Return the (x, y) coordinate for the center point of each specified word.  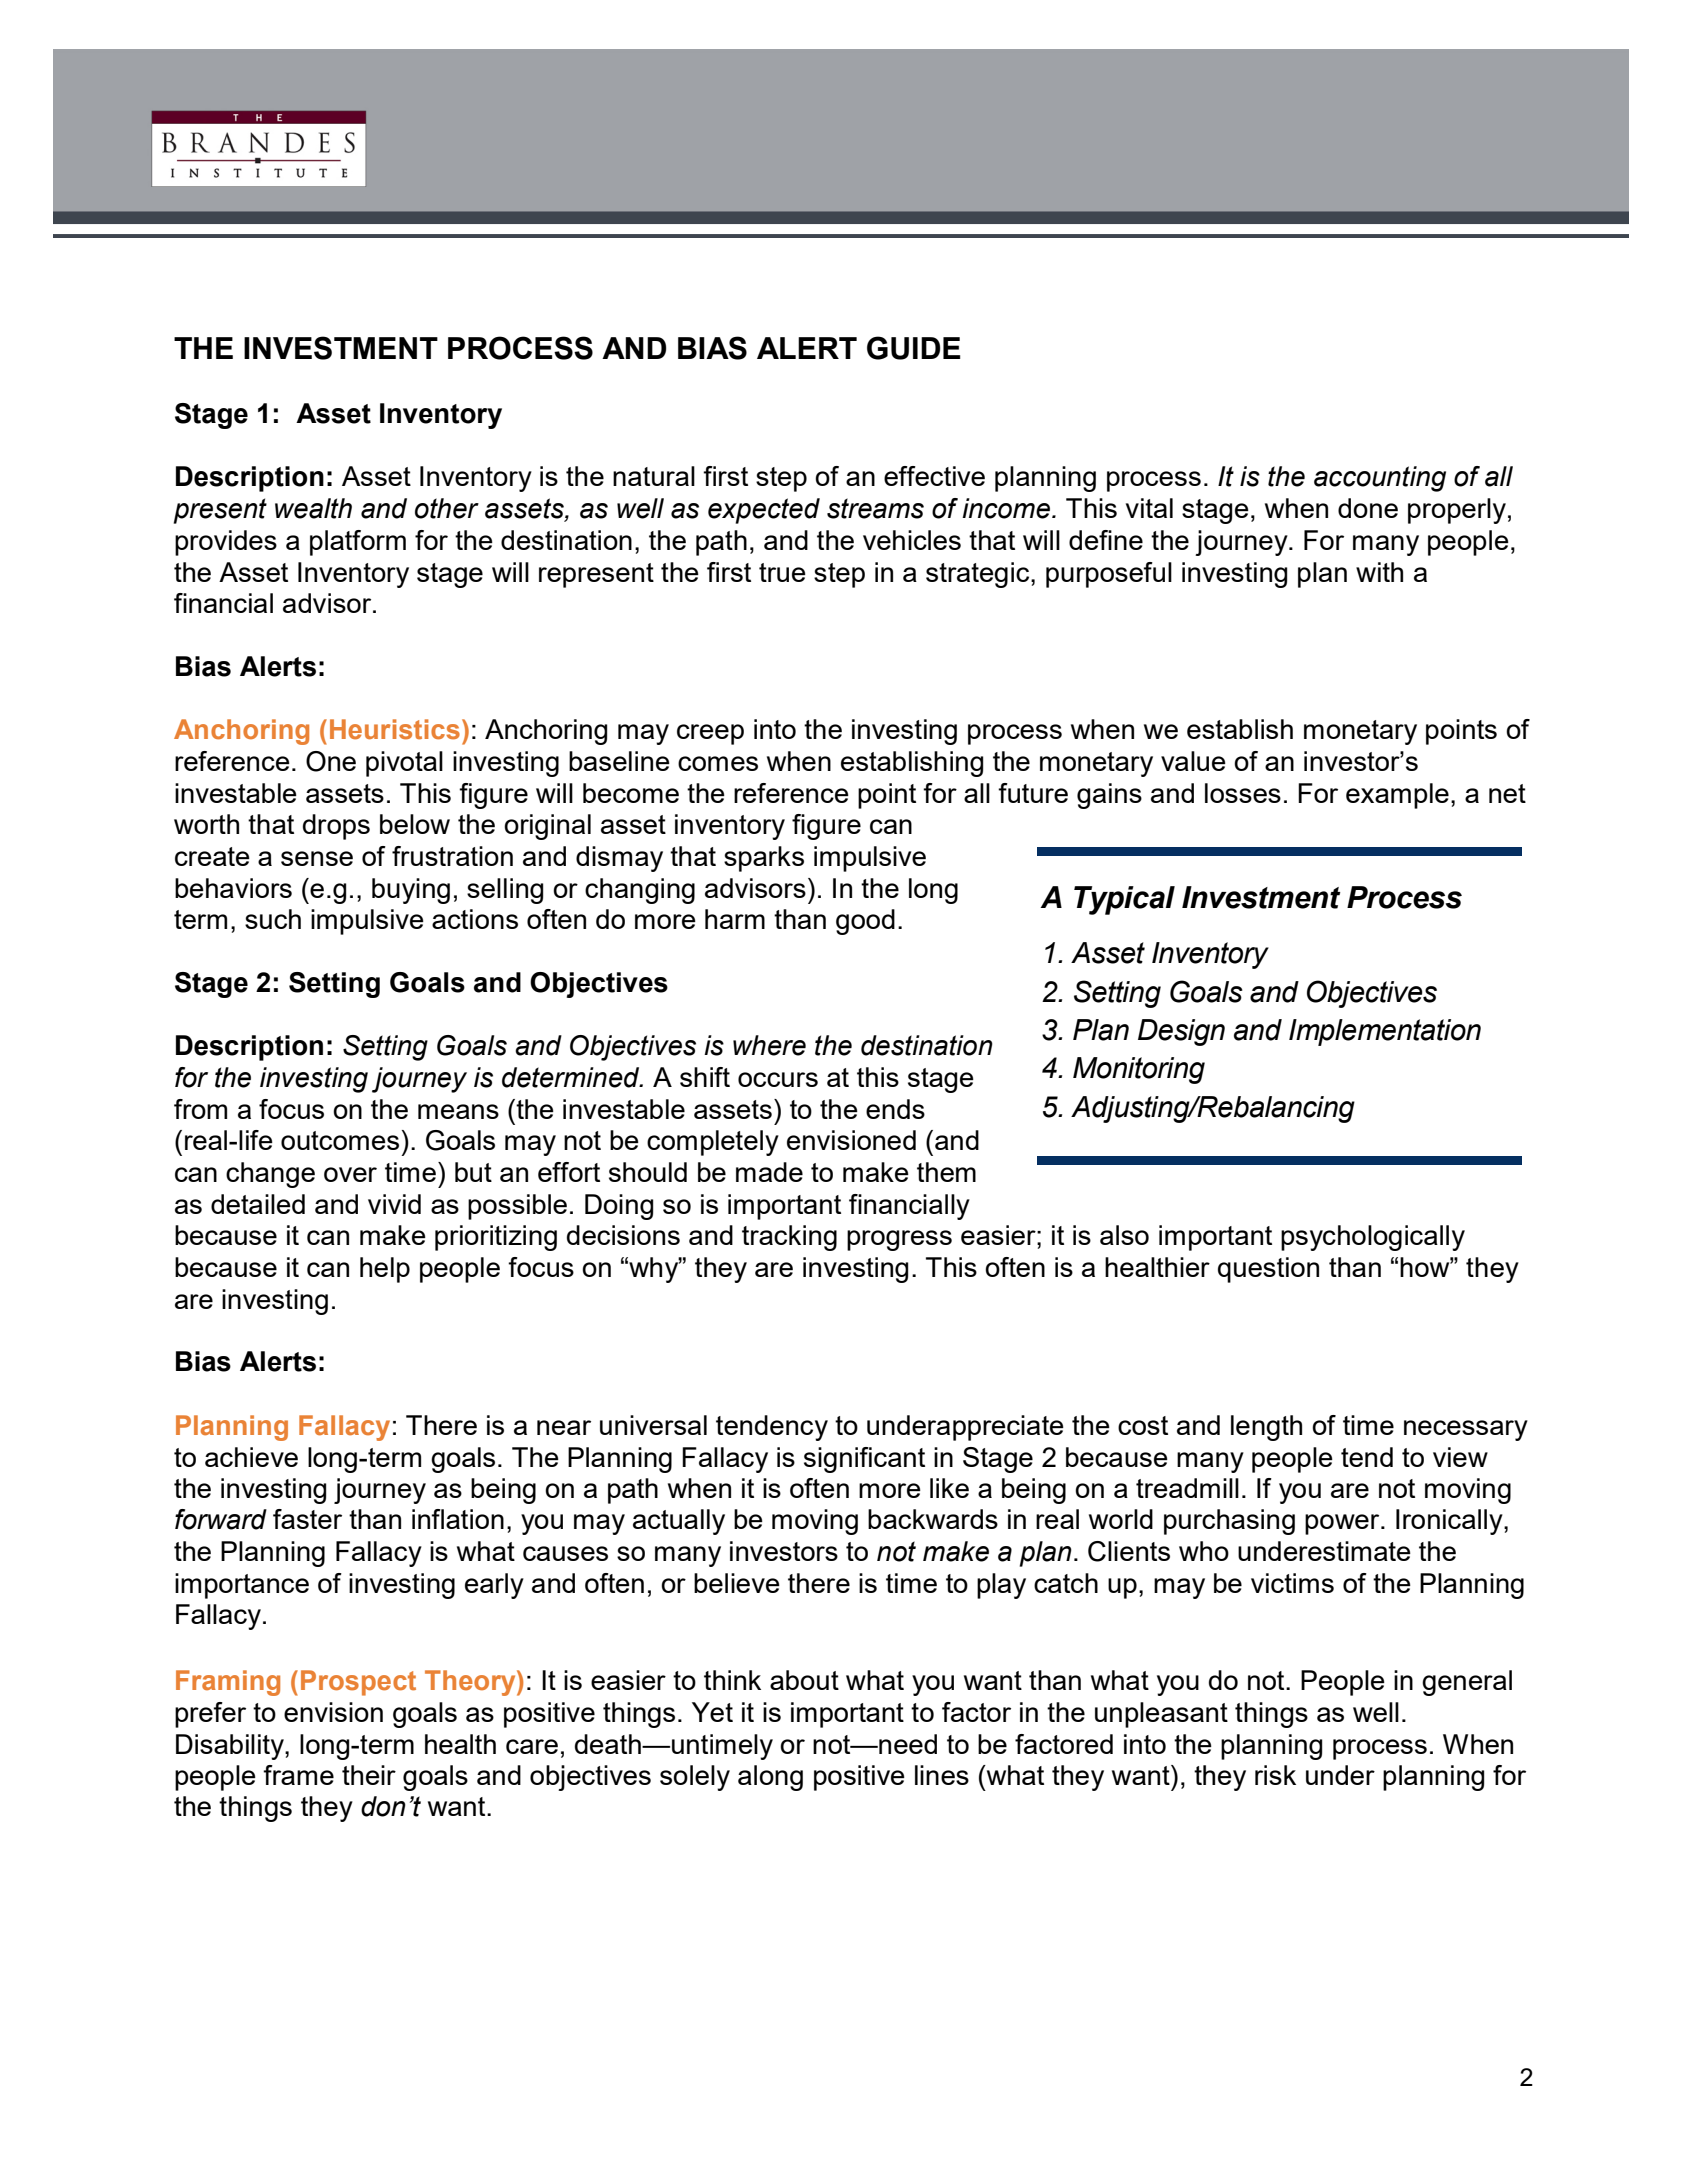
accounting (1380, 479)
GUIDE (914, 348)
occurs (778, 1079)
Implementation (1385, 1032)
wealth (313, 508)
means (458, 1111)
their (369, 1775)
